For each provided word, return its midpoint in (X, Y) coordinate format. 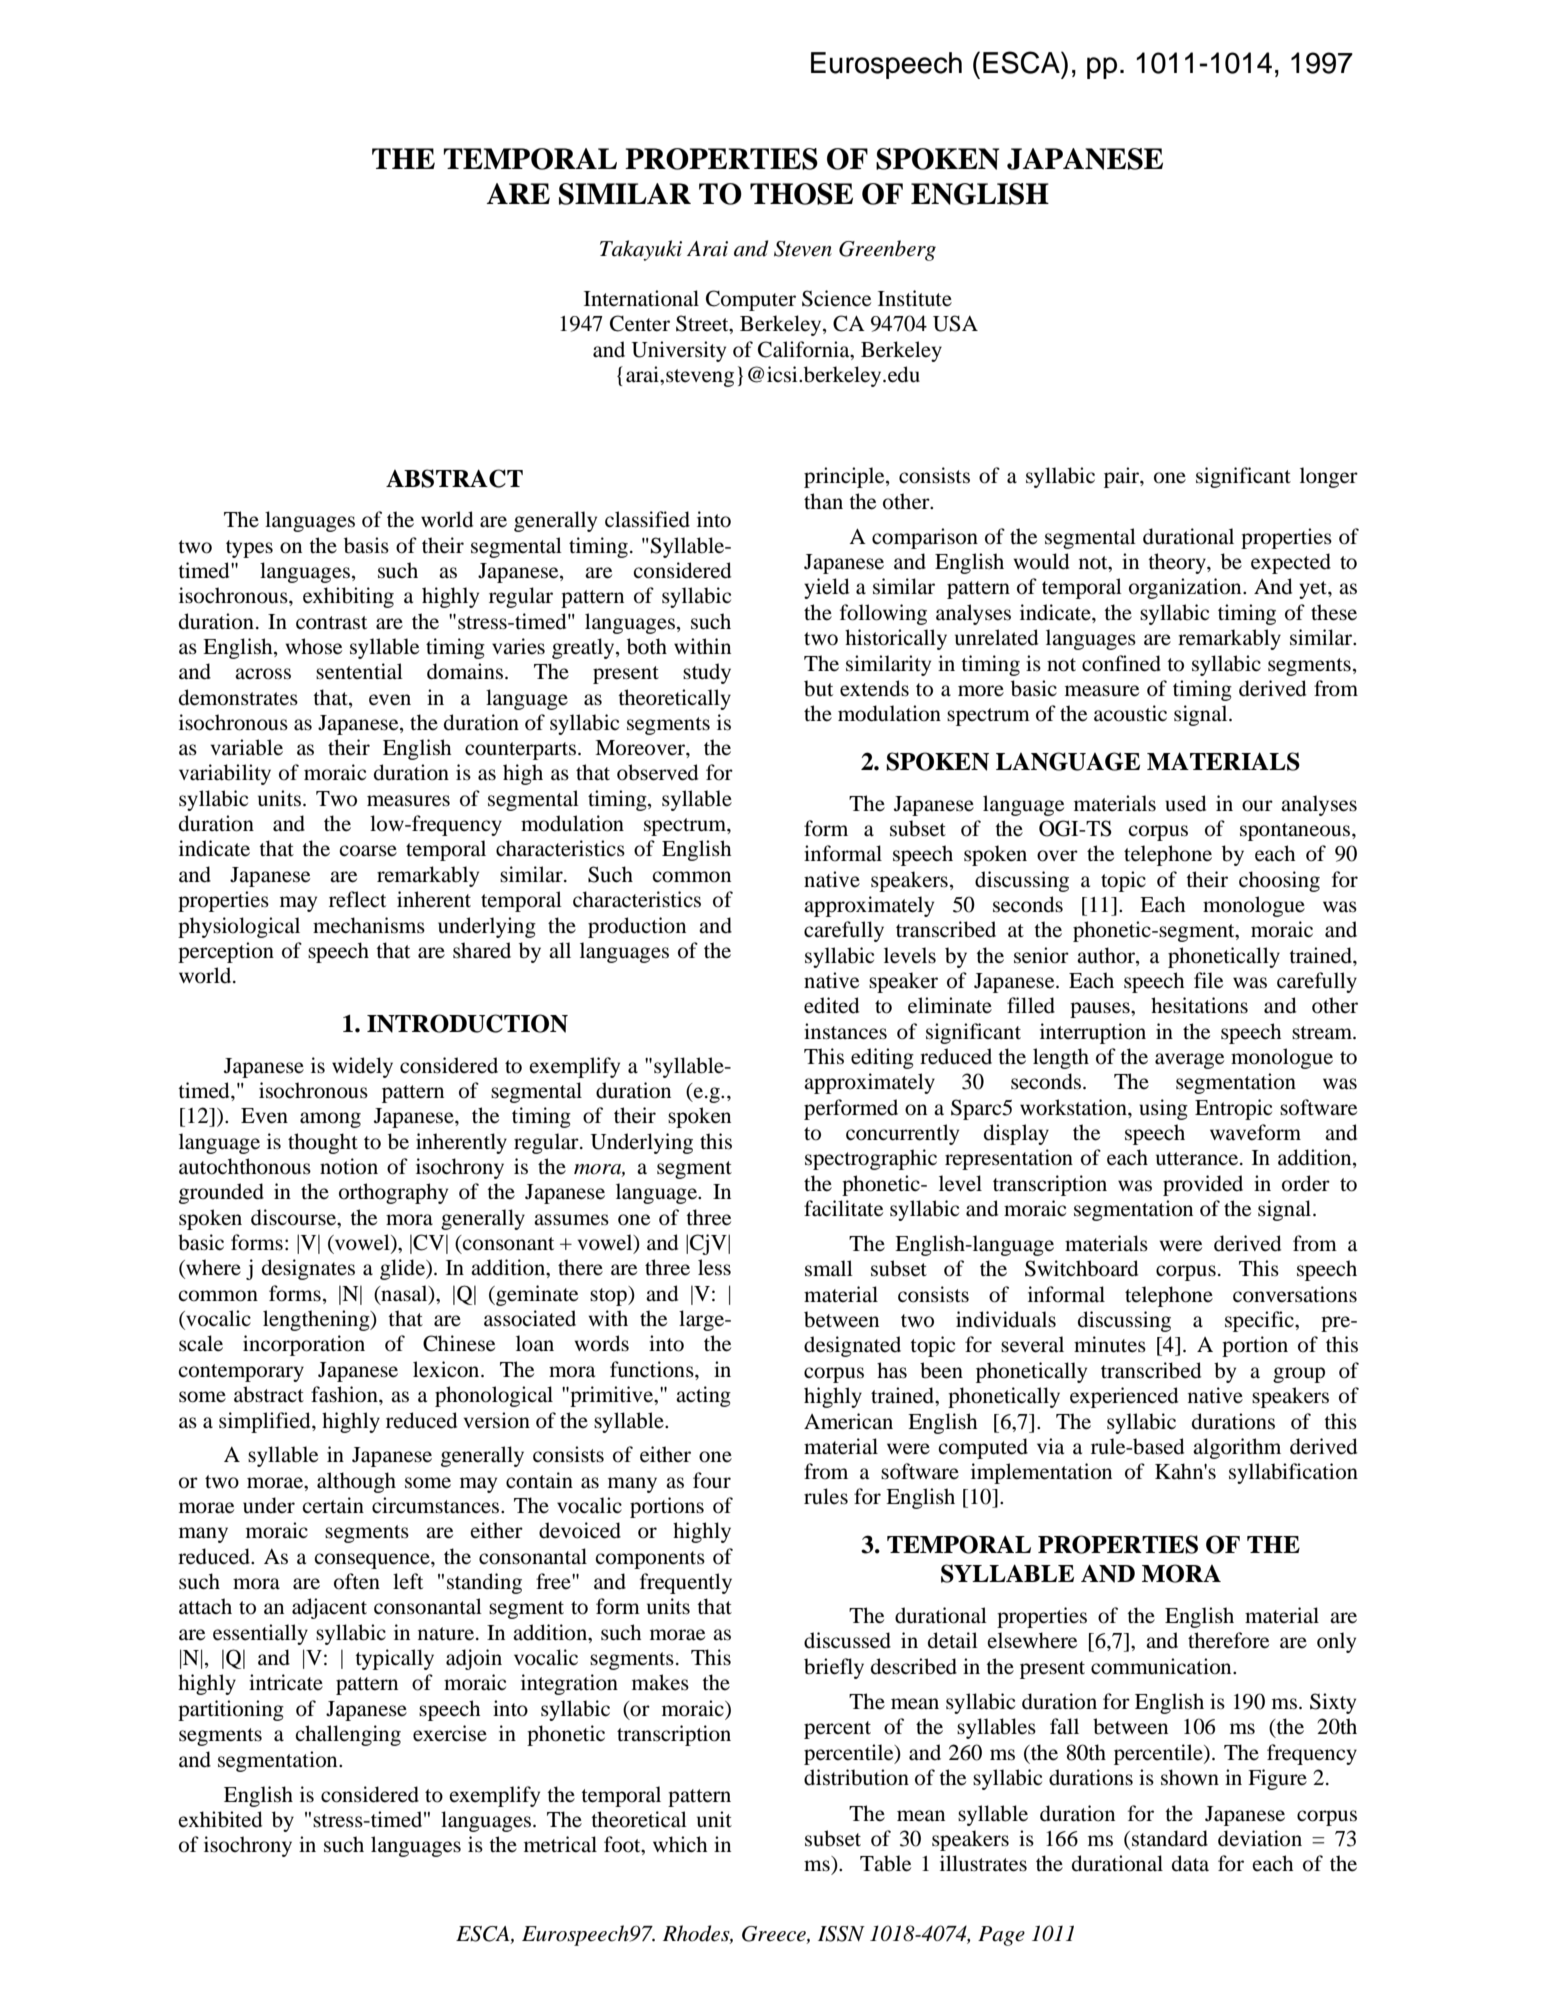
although (356, 1482)
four (712, 1480)
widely (362, 1067)
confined (1121, 663)
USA (955, 323)
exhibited (220, 1819)
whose (313, 646)
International (641, 298)
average (1189, 1061)
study (707, 673)
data (1190, 1863)
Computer (751, 300)
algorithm (1237, 1448)
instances (845, 1031)
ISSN (841, 1934)
